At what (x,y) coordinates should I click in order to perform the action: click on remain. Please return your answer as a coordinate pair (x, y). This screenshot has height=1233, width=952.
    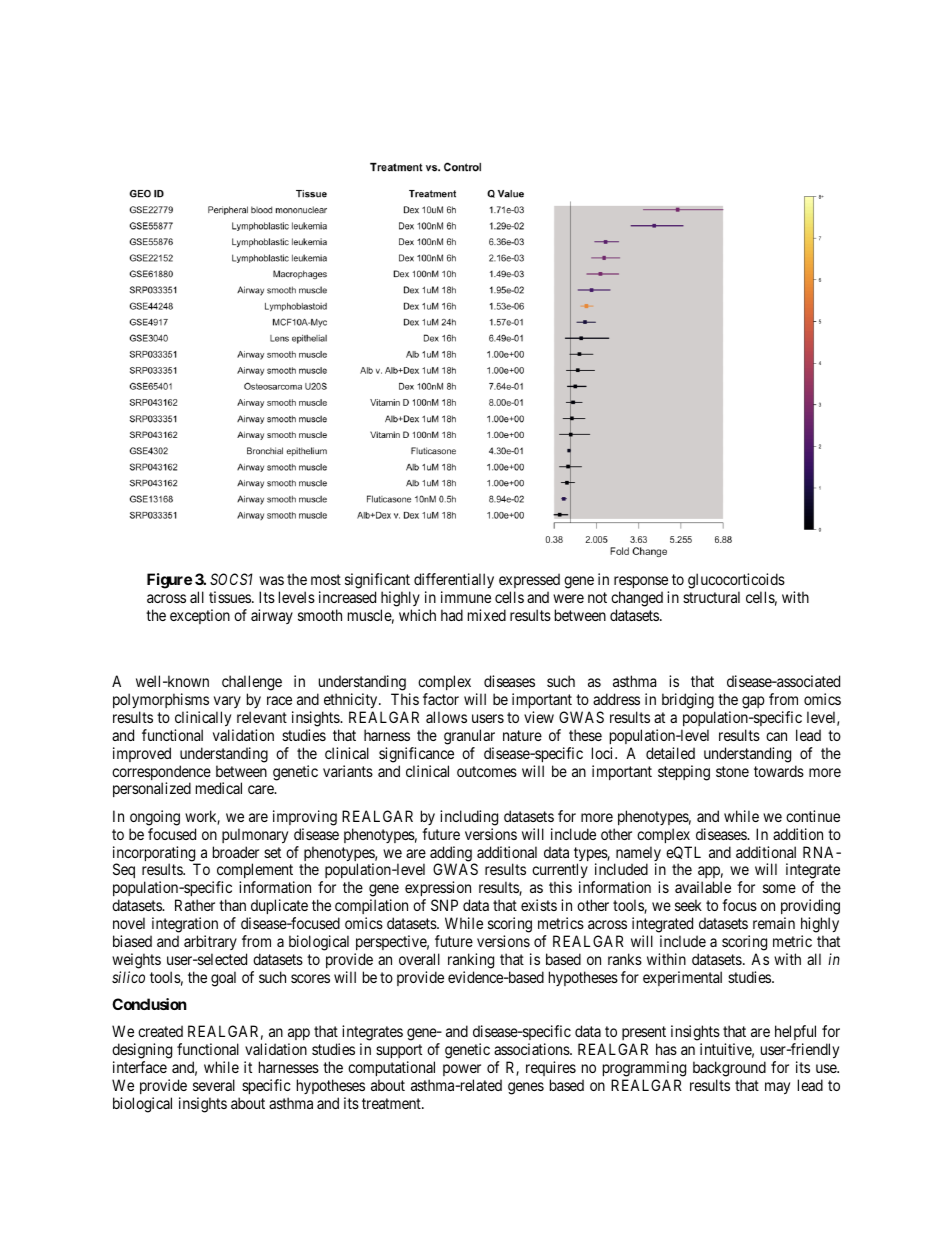
    Looking at the image, I should click on (774, 923).
